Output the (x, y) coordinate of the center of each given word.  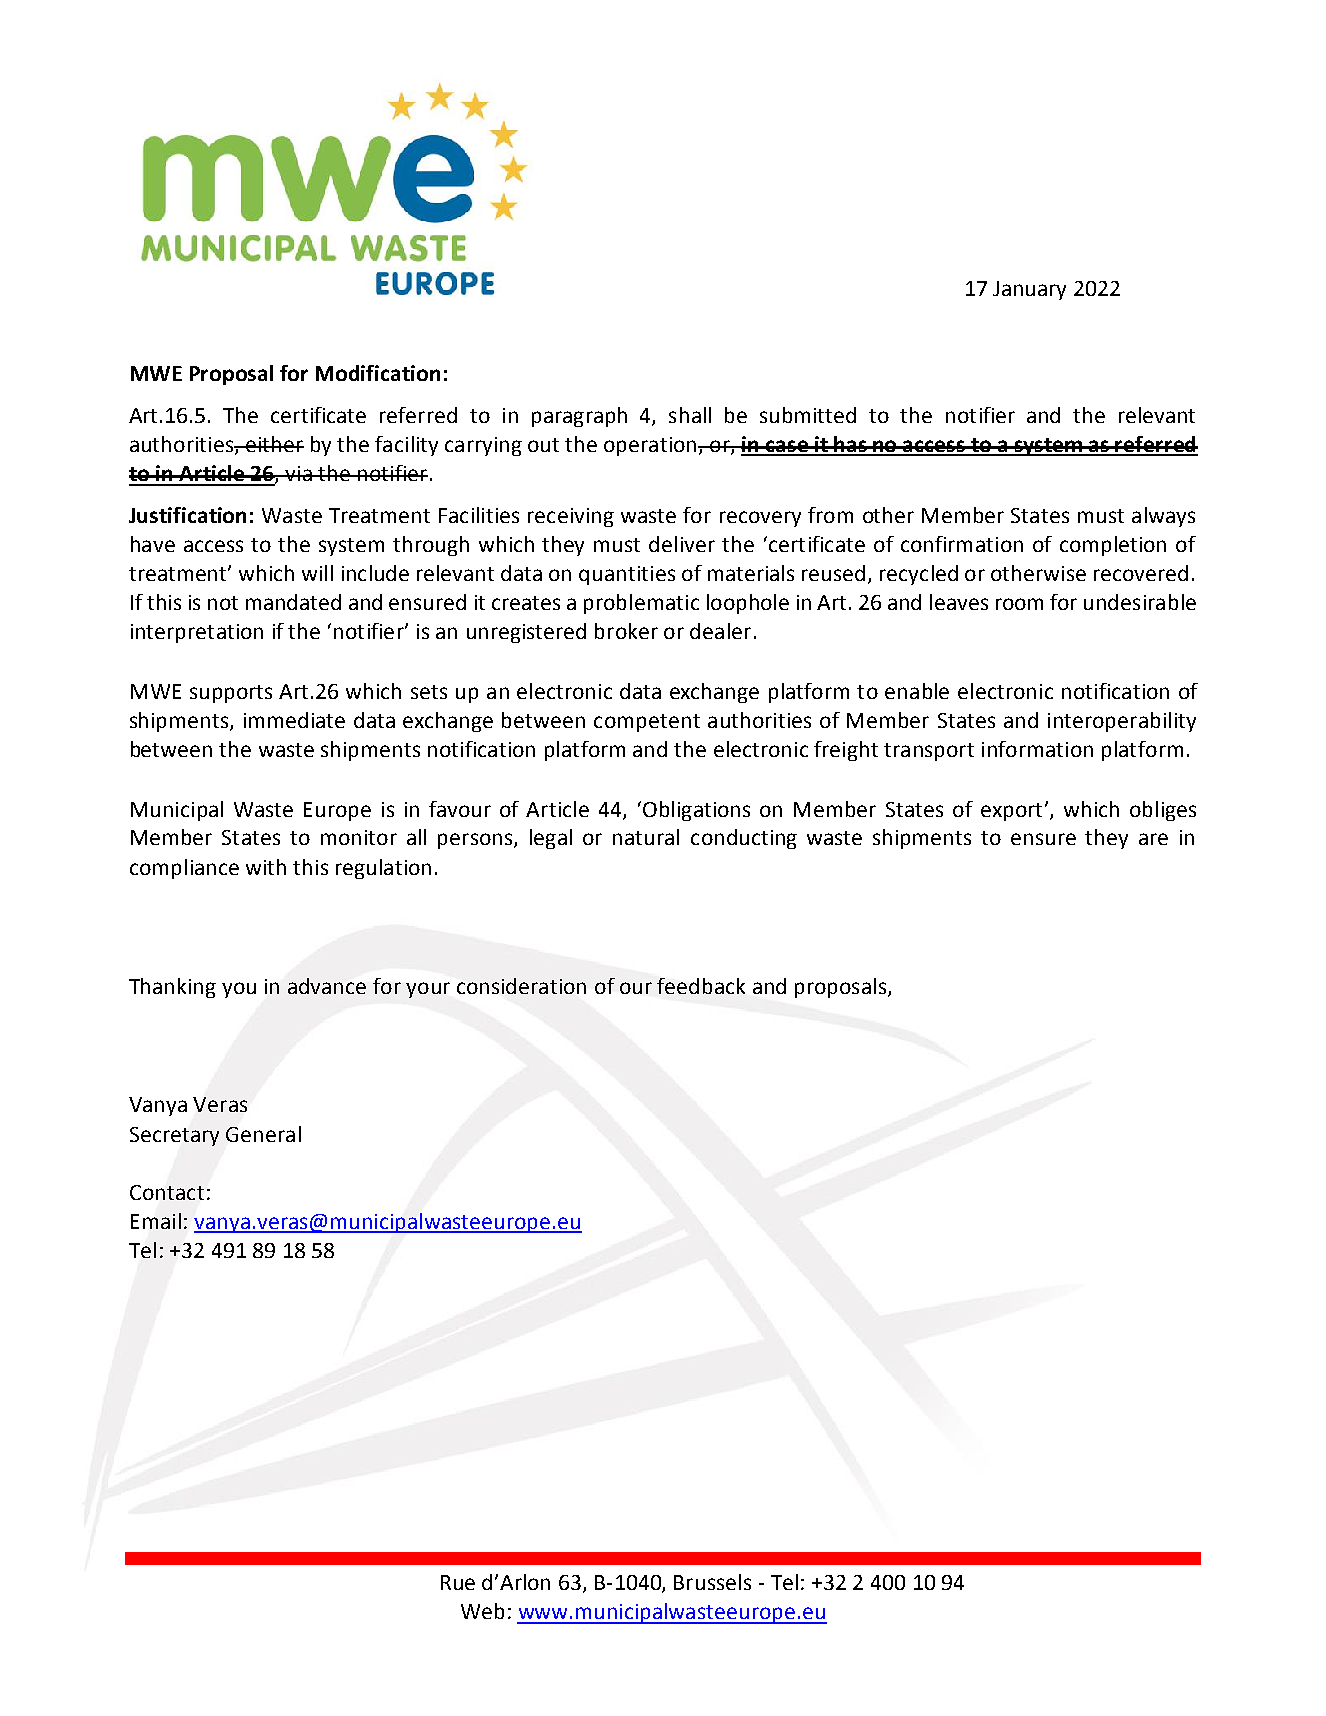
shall (690, 415)
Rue (458, 1582)
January (1029, 290)
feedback (701, 986)
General (263, 1134)
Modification (378, 373)
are (1153, 839)
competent (647, 723)
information (1037, 749)
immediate (294, 720)
